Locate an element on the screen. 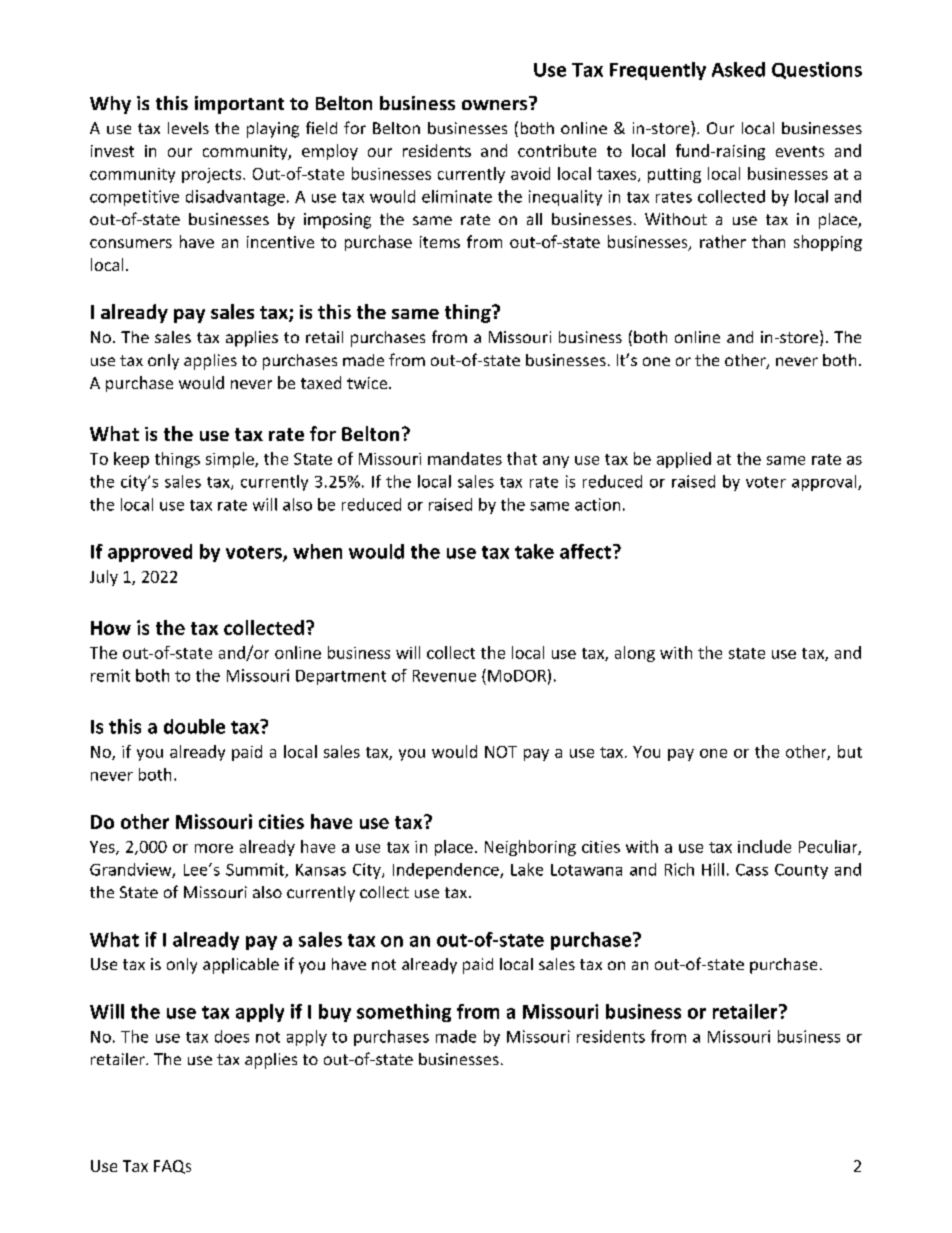 This screenshot has height=1233, width=952. buy is located at coordinates (335, 1013).
